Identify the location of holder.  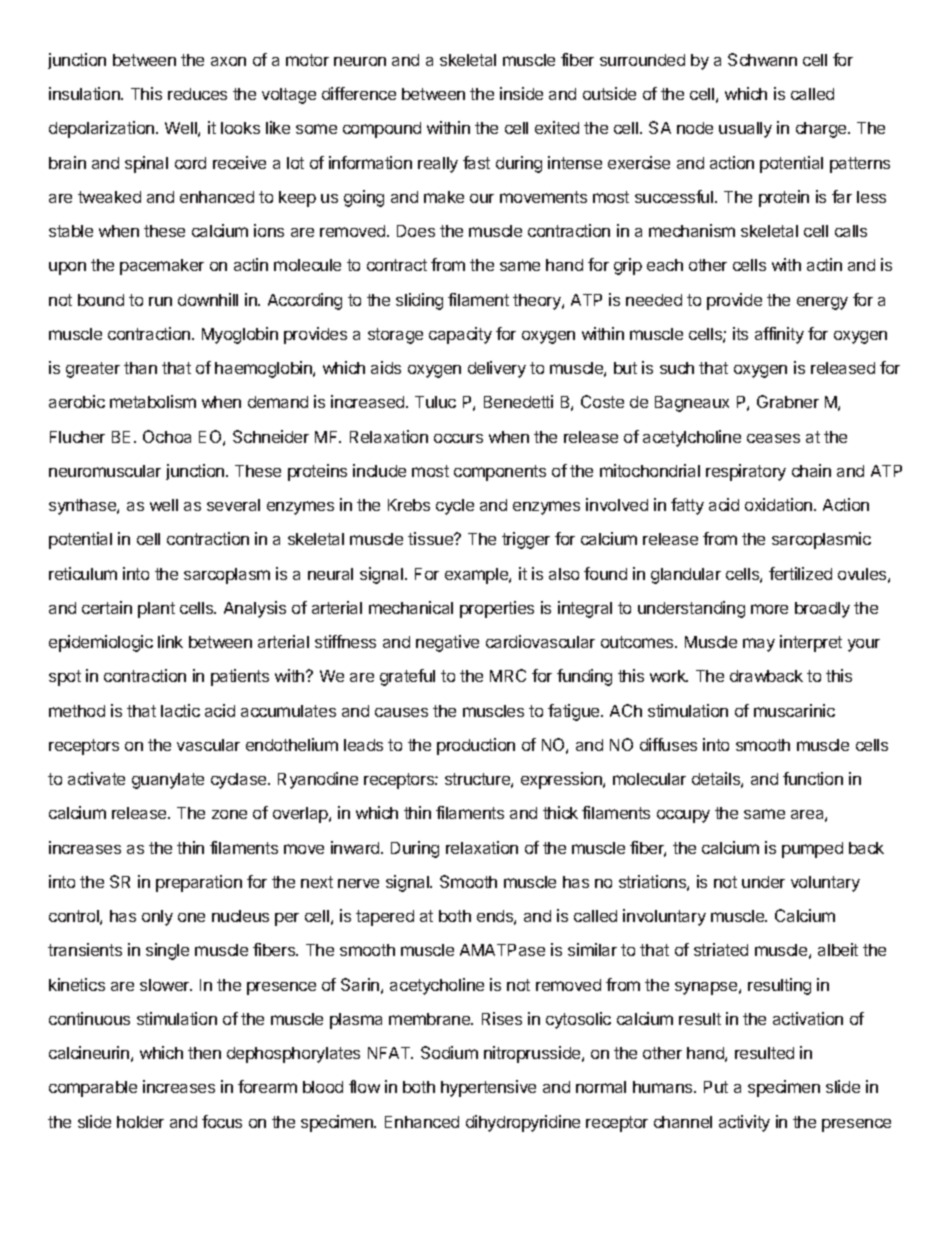
(140, 1122).
